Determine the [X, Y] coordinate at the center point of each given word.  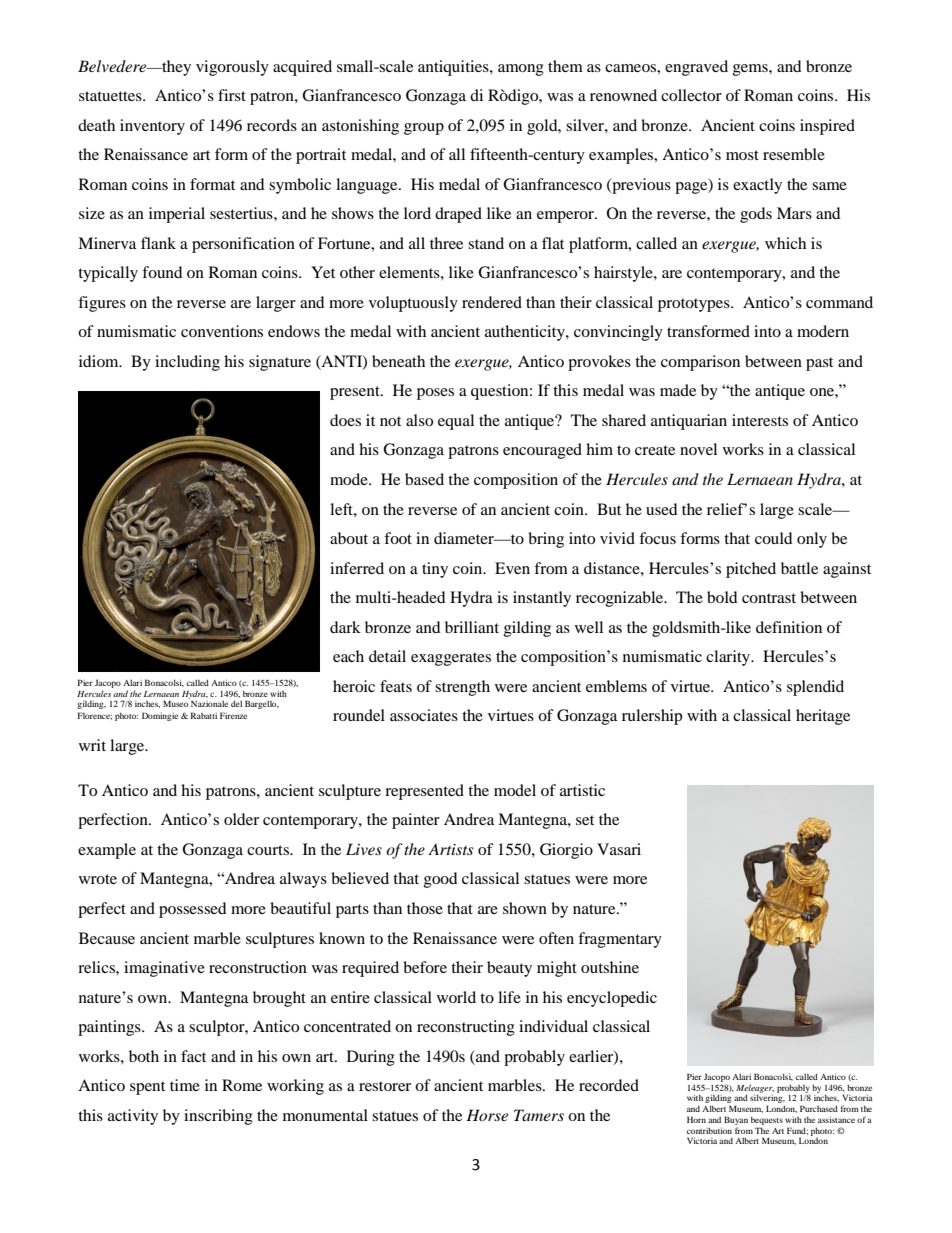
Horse [487, 1115]
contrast [769, 598]
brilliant [472, 627]
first [232, 95]
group [424, 129]
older [241, 819]
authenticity [526, 333]
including [187, 363]
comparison [700, 363]
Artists [451, 849]
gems [751, 70]
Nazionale [209, 703]
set [585, 820]
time [185, 1085]
